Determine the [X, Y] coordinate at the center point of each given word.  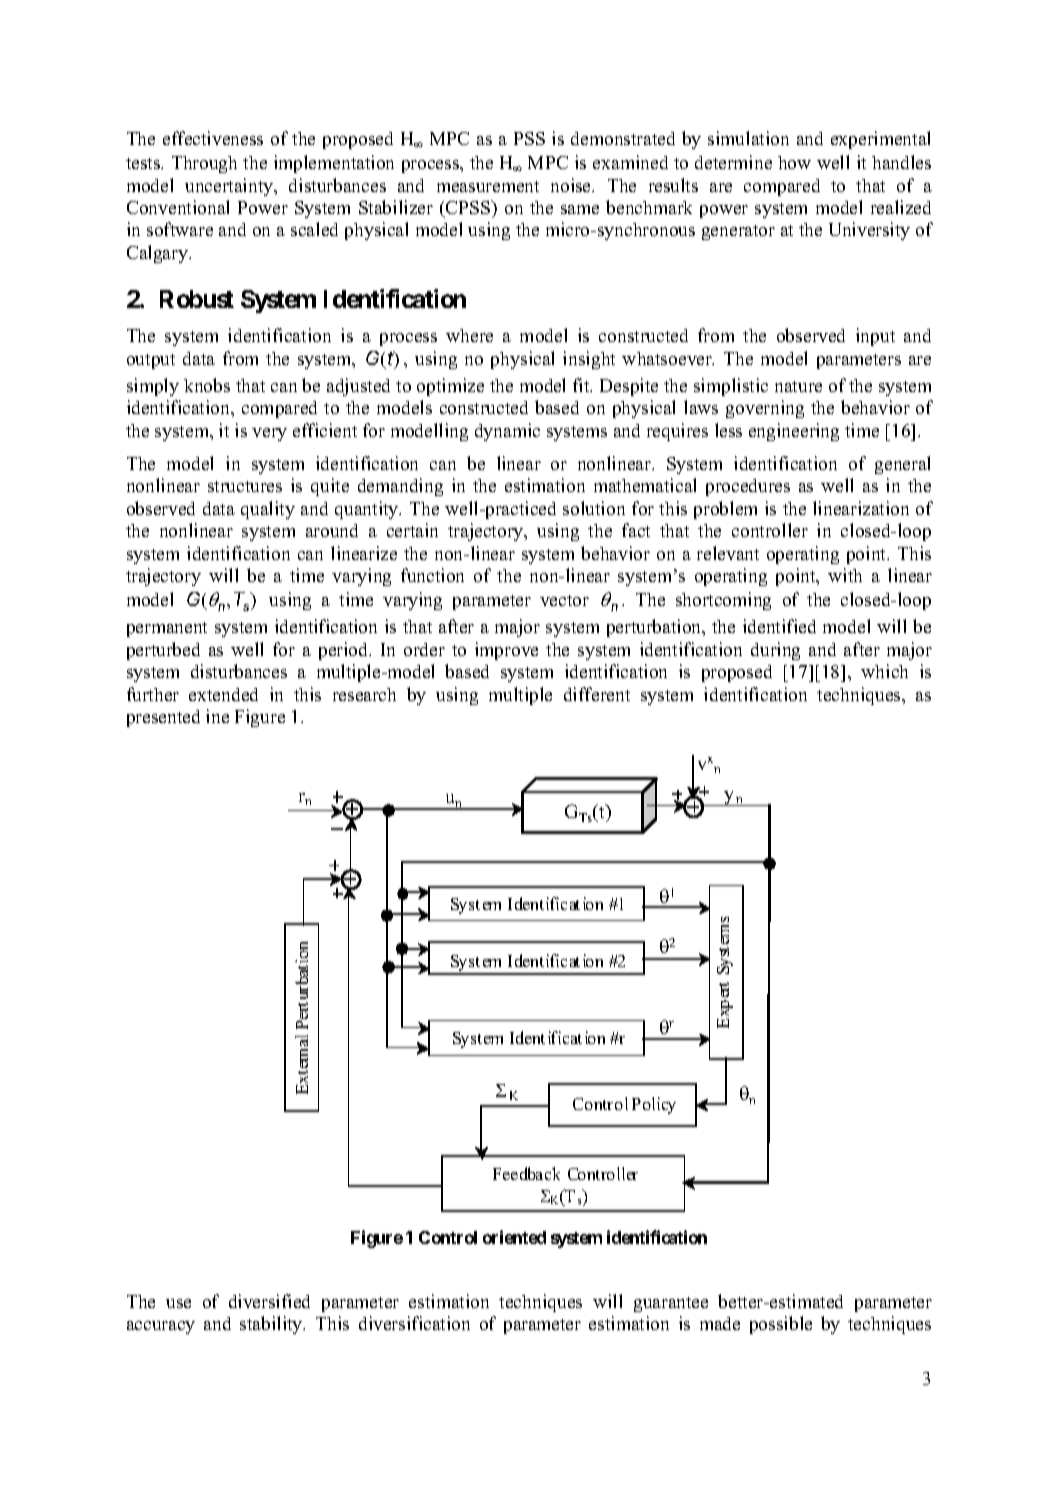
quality [268, 510]
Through [204, 164]
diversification [414, 1323]
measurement [488, 186]
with [845, 575]
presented [163, 718]
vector [564, 600]
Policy [654, 1105]
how [794, 162]
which [884, 671]
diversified [269, 1301]
